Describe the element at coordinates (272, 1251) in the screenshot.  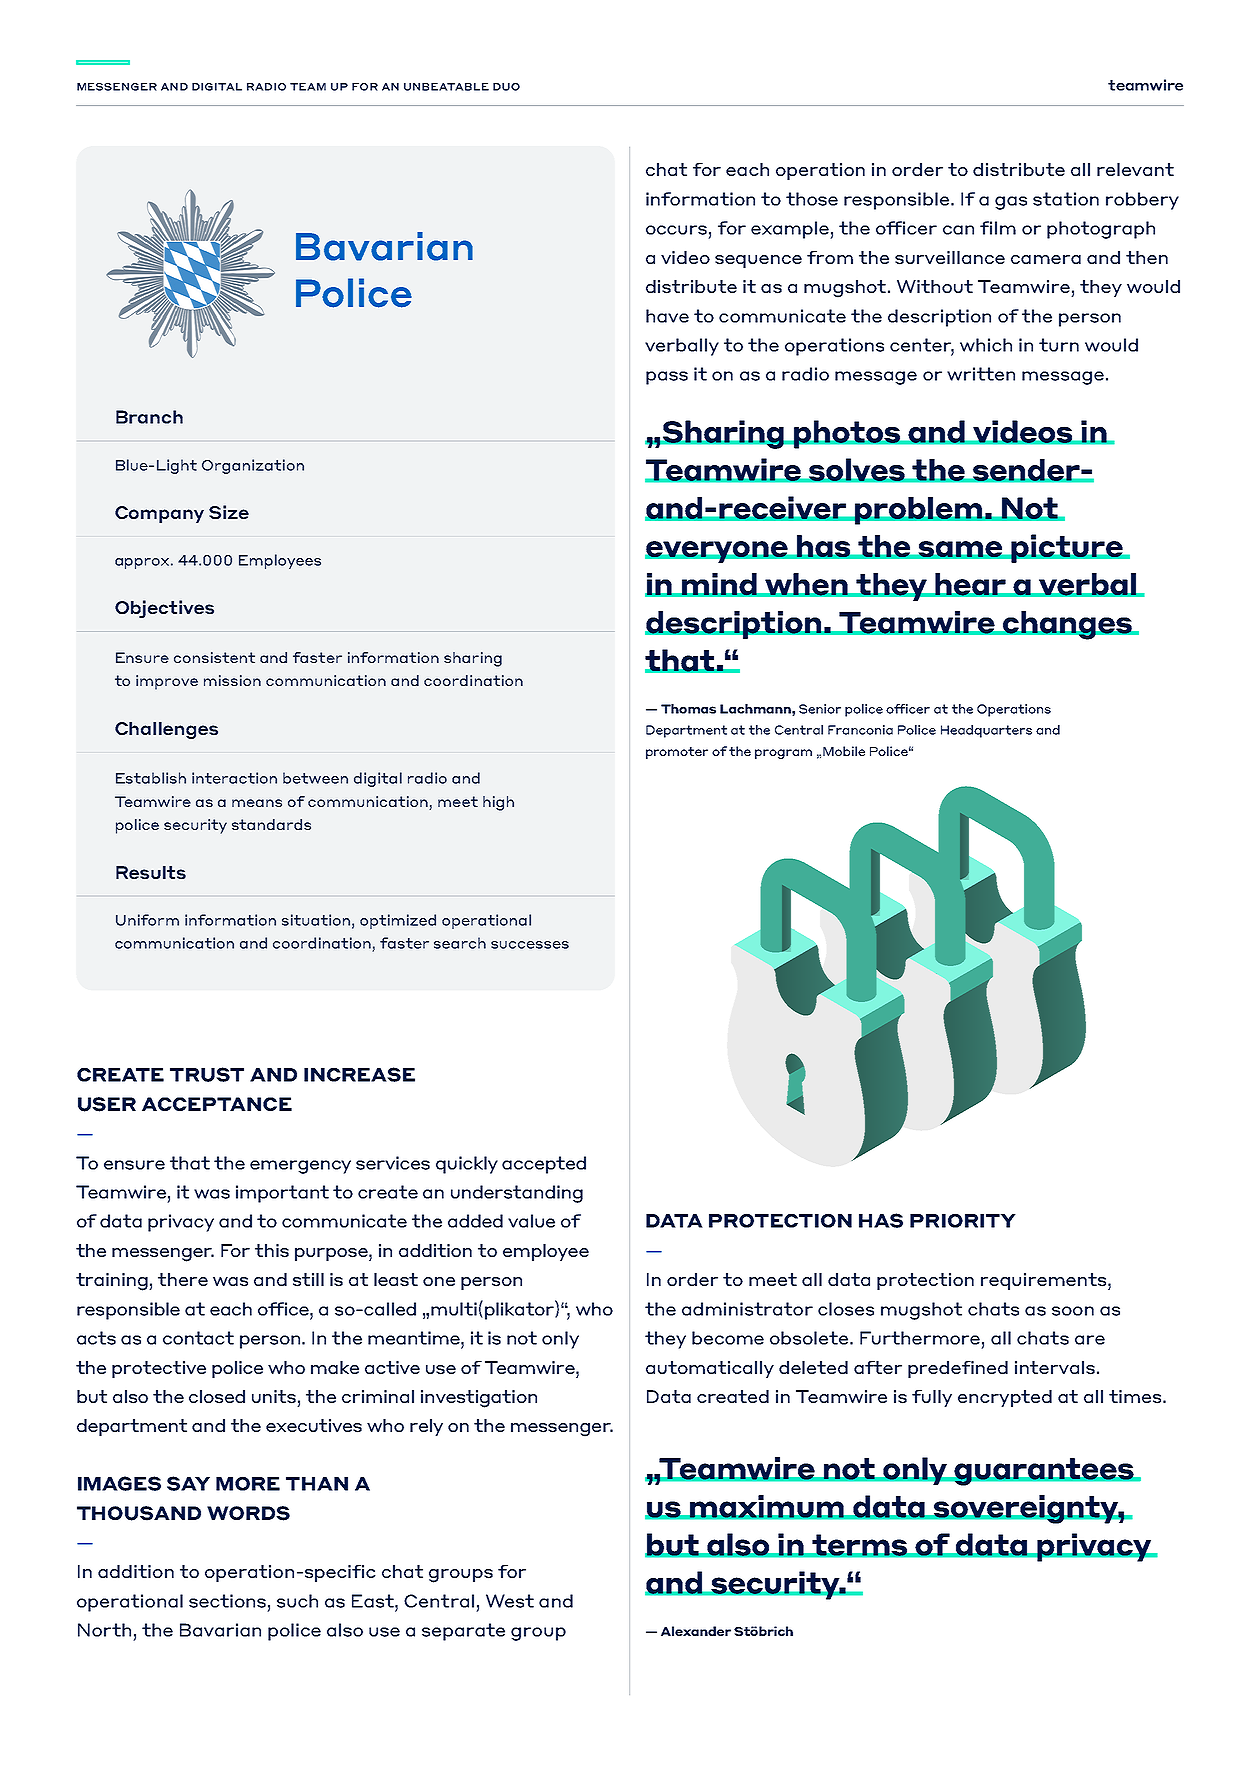
I see `this` at that location.
